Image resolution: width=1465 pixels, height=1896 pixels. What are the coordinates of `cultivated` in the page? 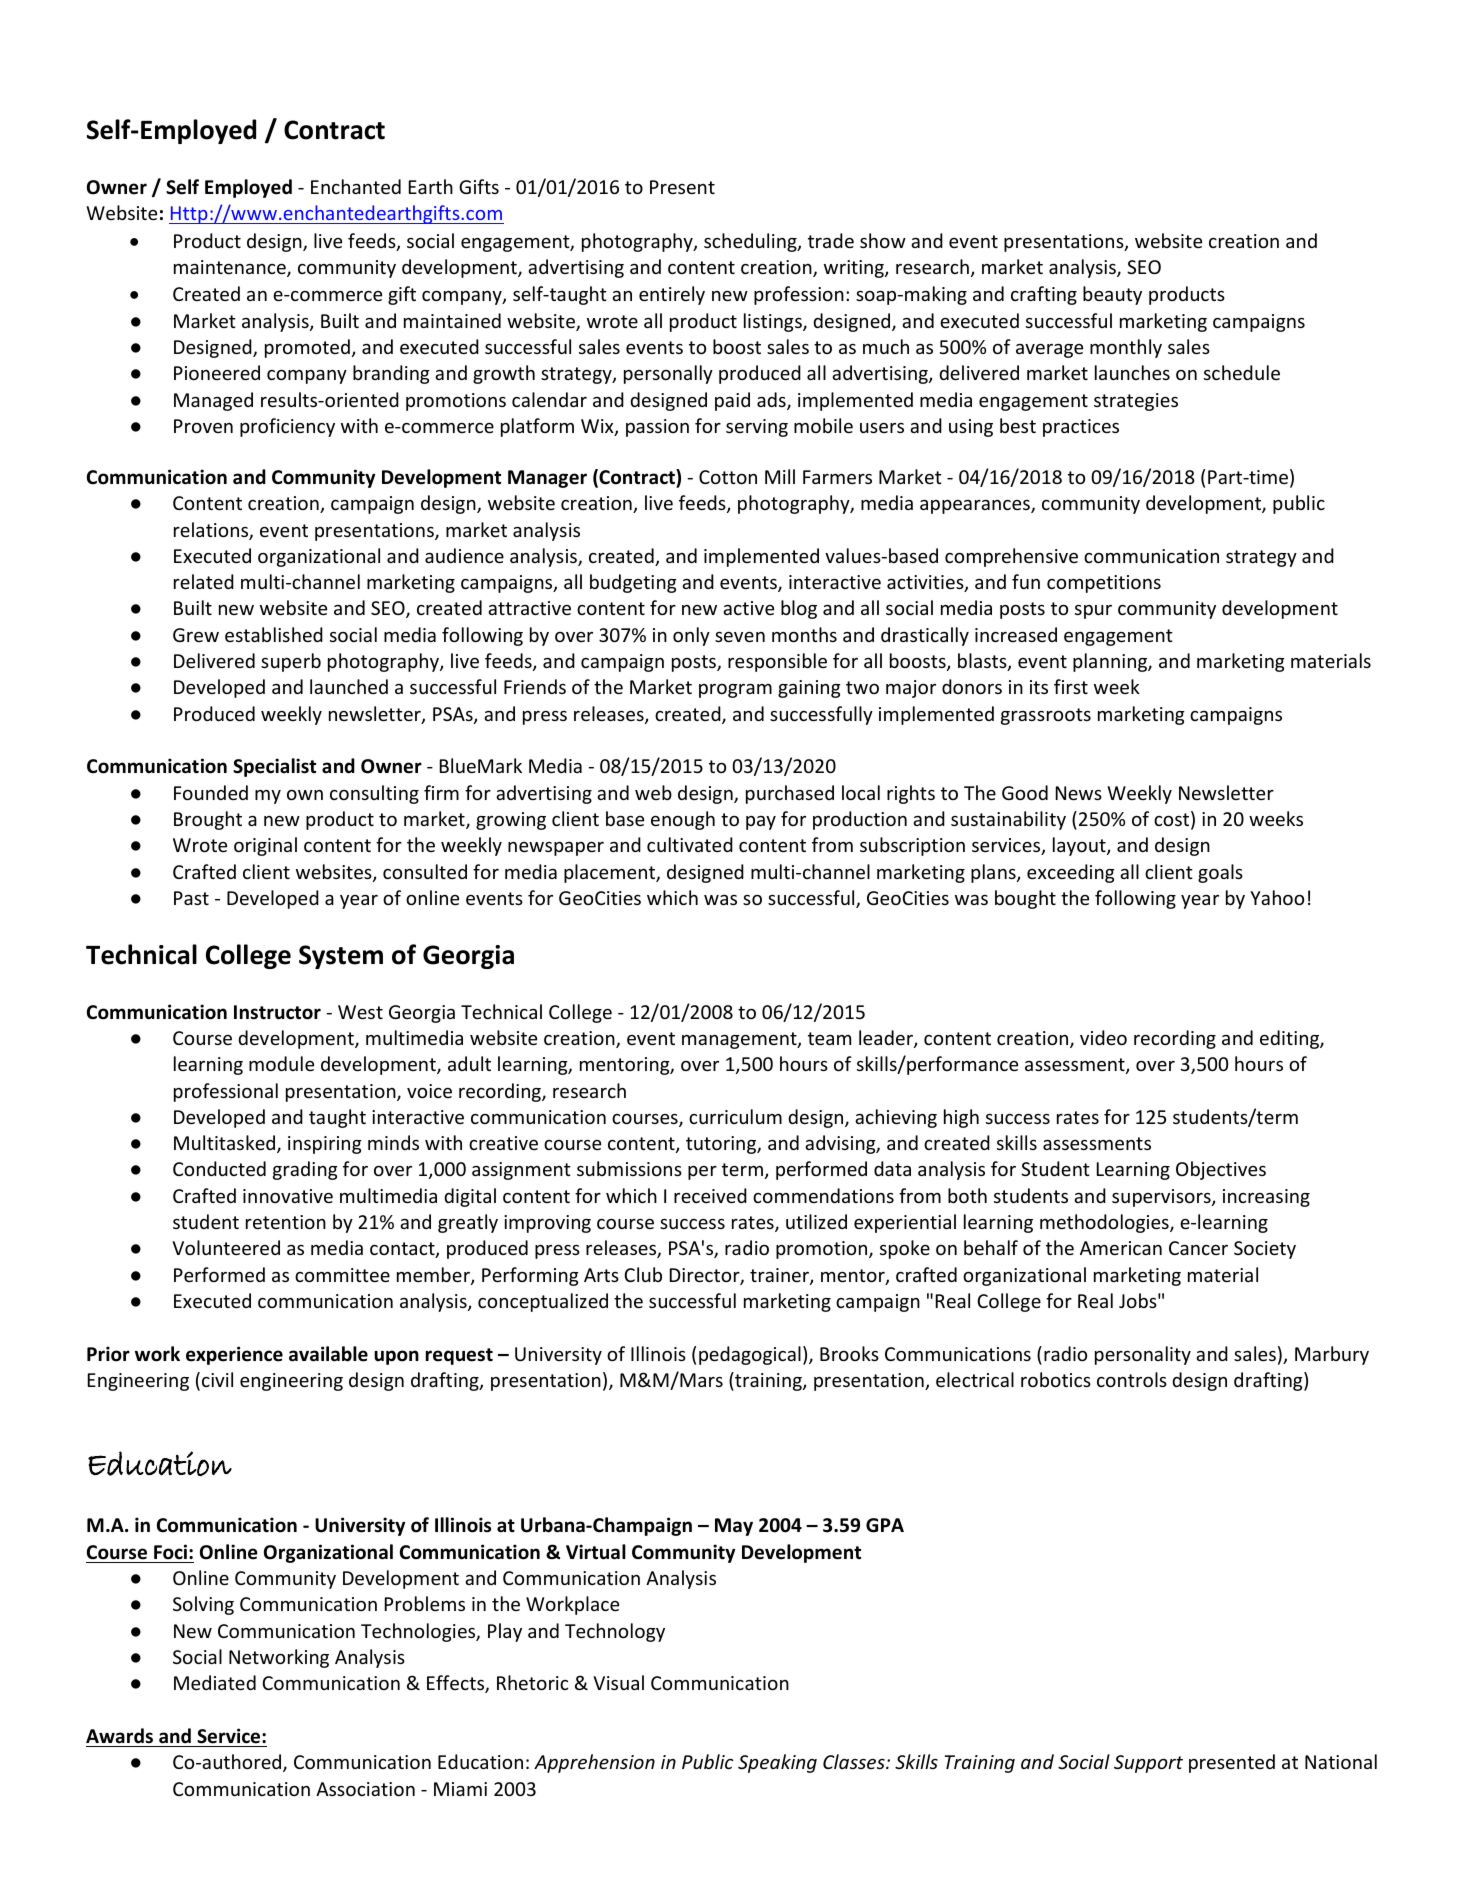 It's located at (690, 844).
